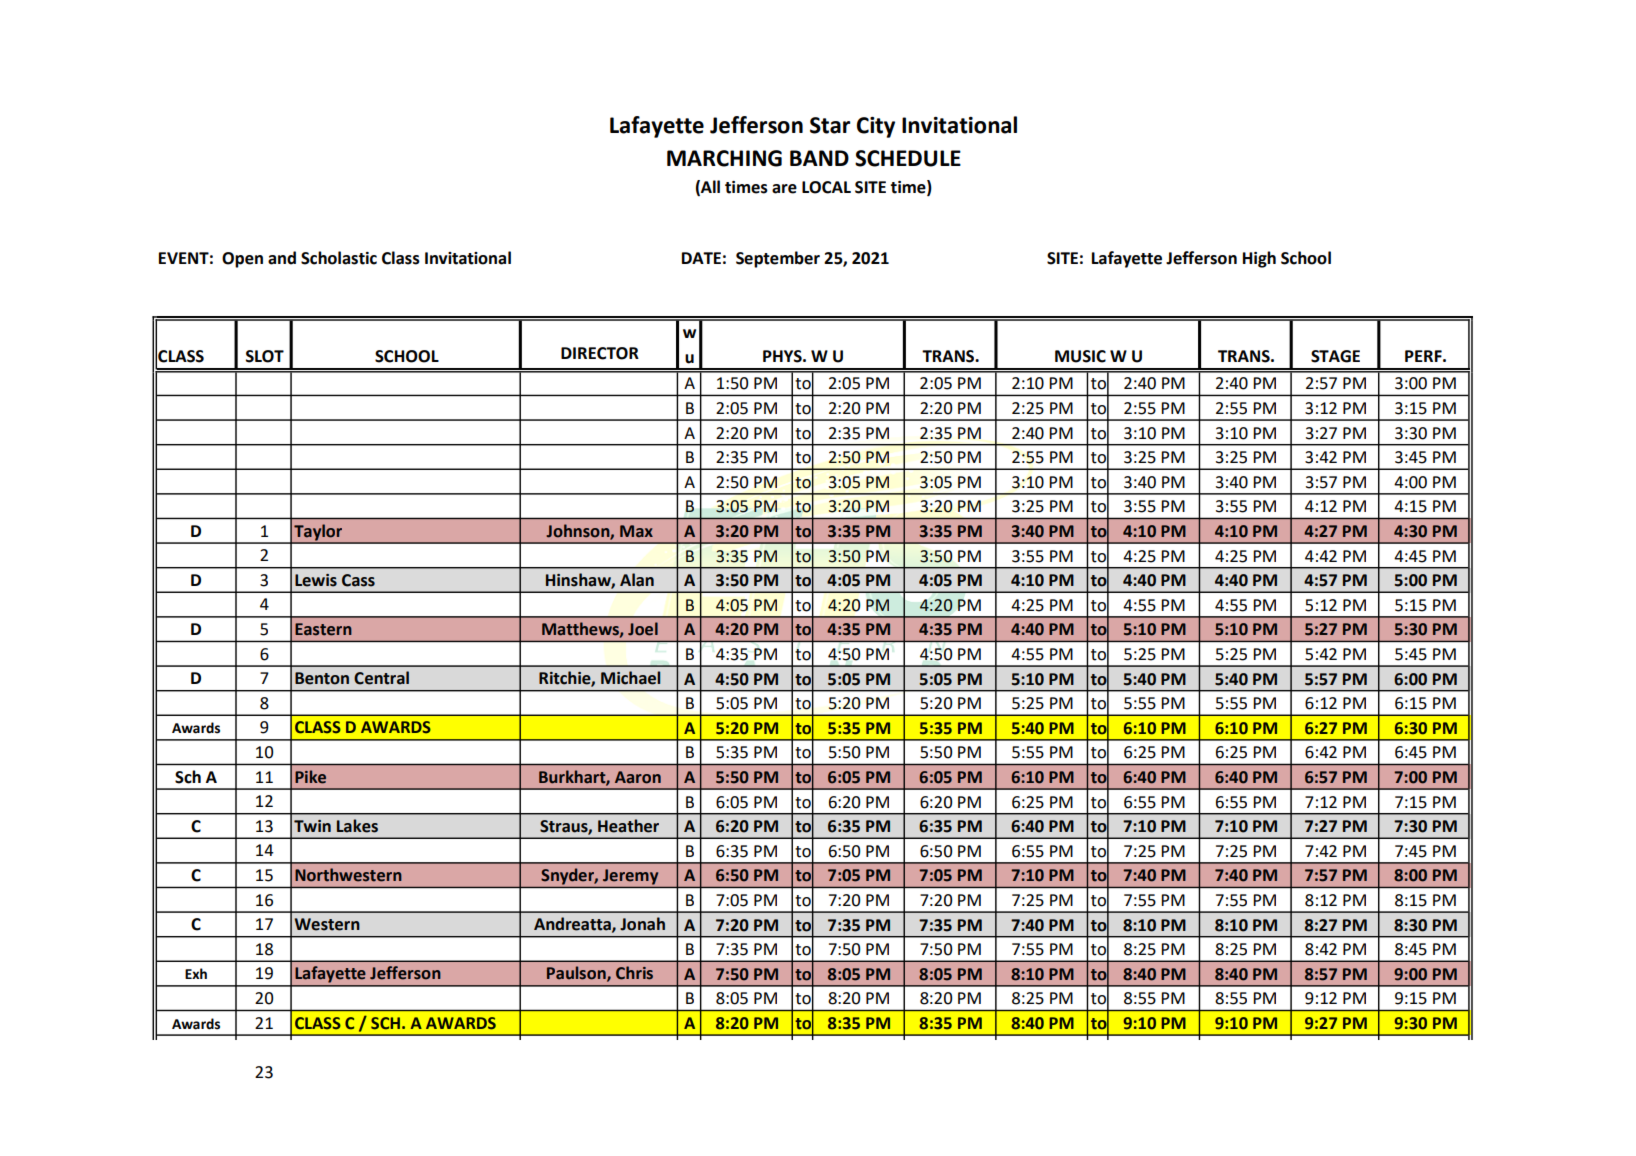 This screenshot has height=1156, width=1636. I want to click on Exh, so click(196, 973).
